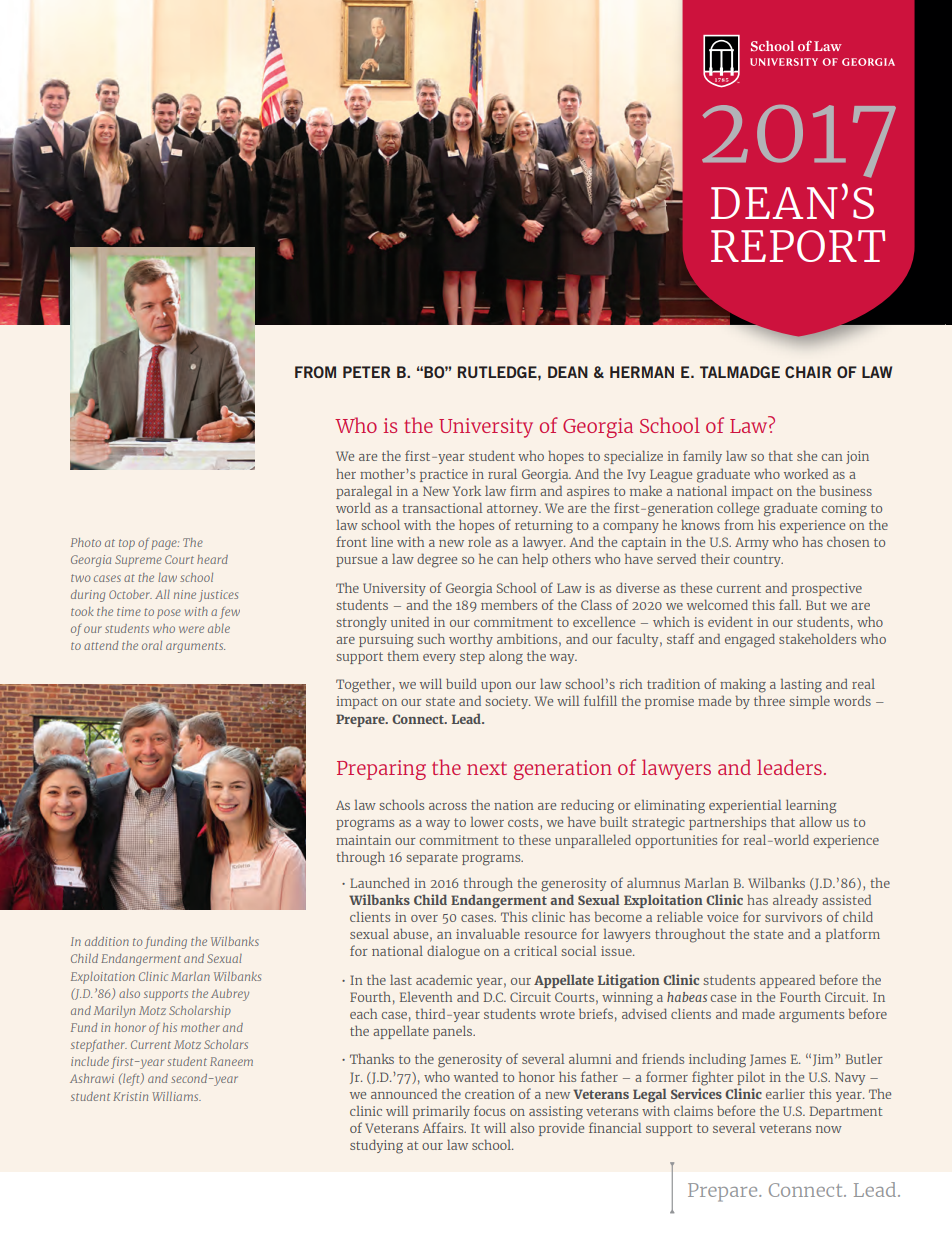 The image size is (952, 1233). I want to click on partnerships, so click(727, 823).
